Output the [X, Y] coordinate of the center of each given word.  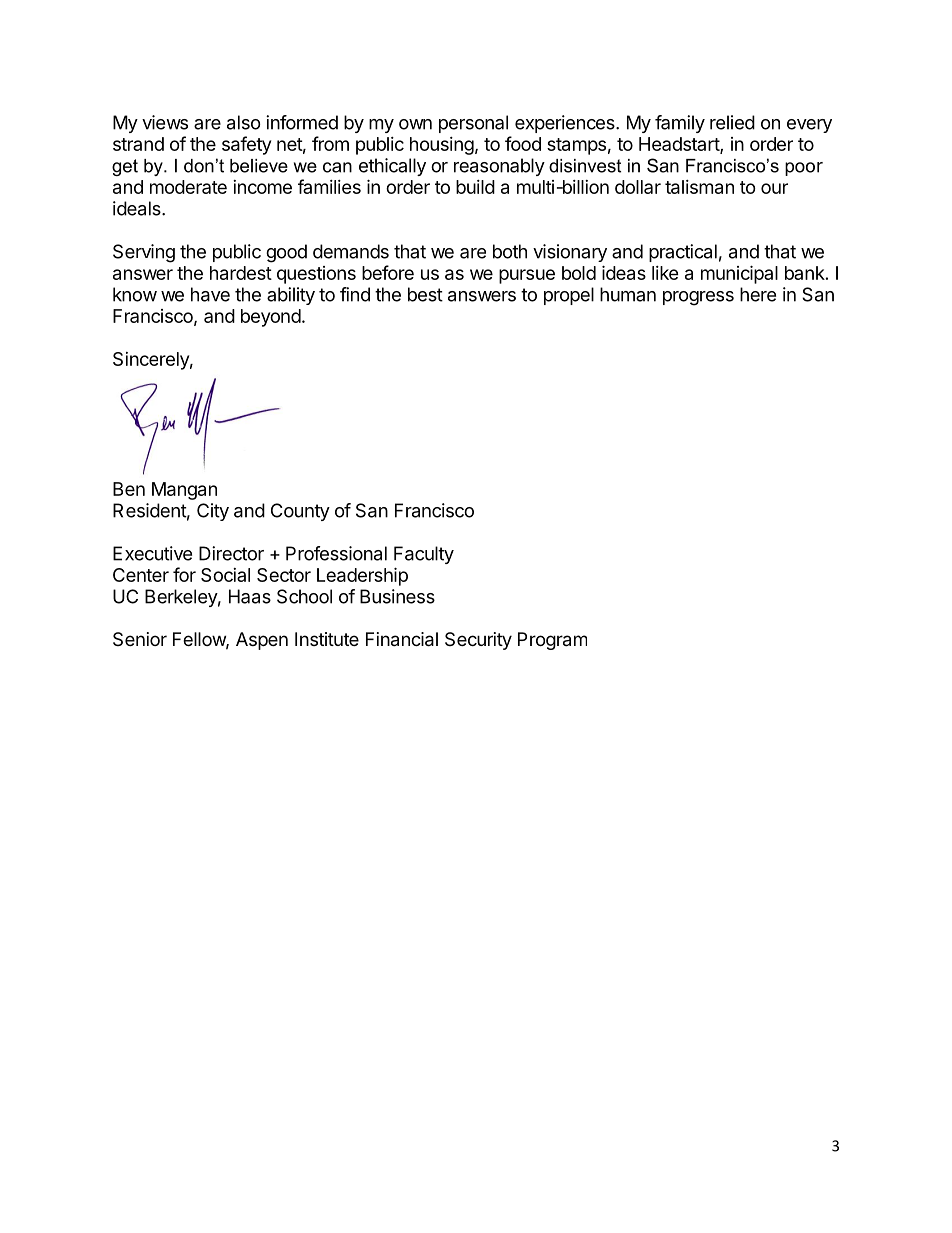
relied [732, 122]
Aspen [262, 641]
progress [698, 298]
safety [246, 145]
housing [442, 146]
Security [478, 641]
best [425, 294]
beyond [271, 318]
